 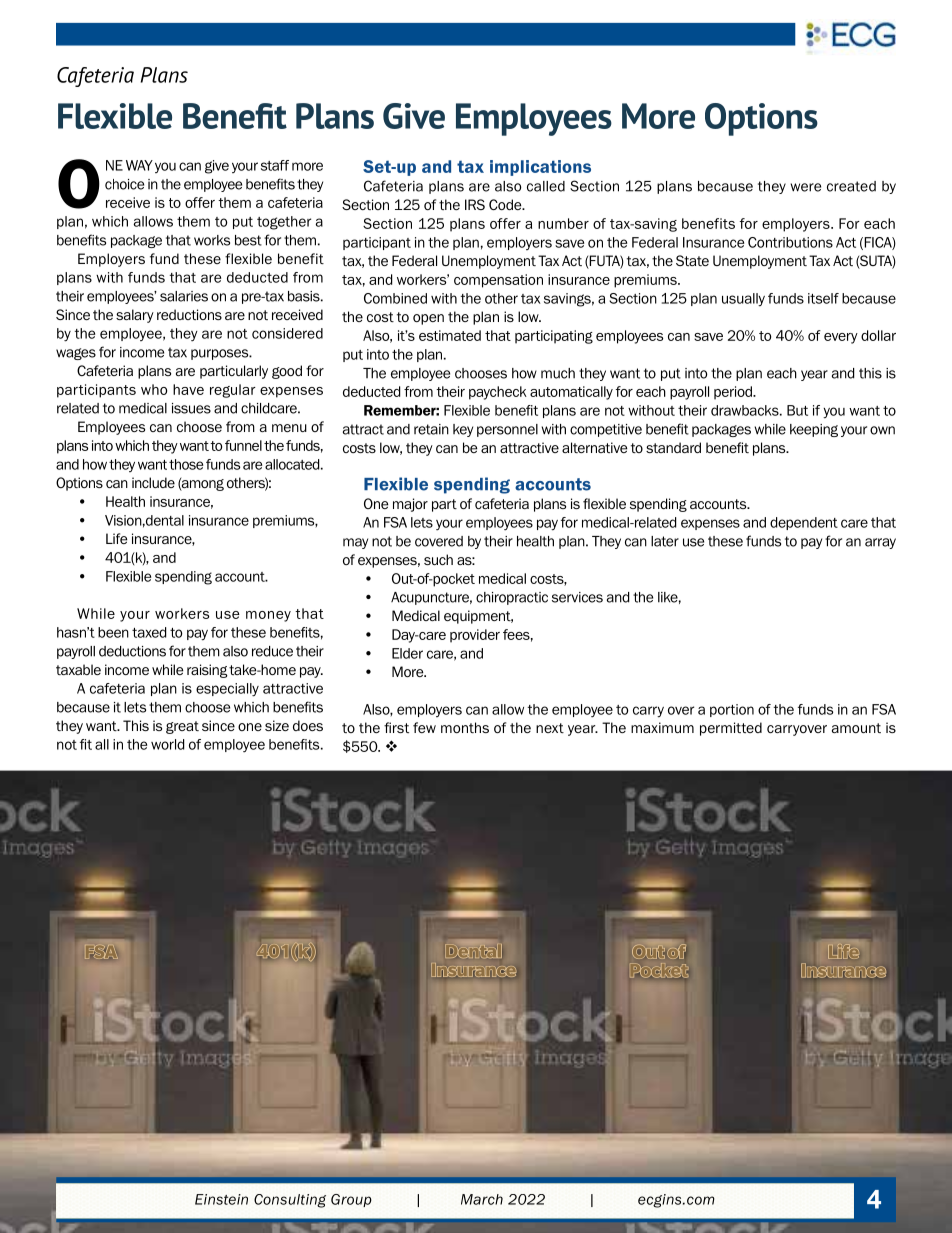 What do you see at coordinates (351, 1200) in the screenshot?
I see `Group` at bounding box center [351, 1200].
